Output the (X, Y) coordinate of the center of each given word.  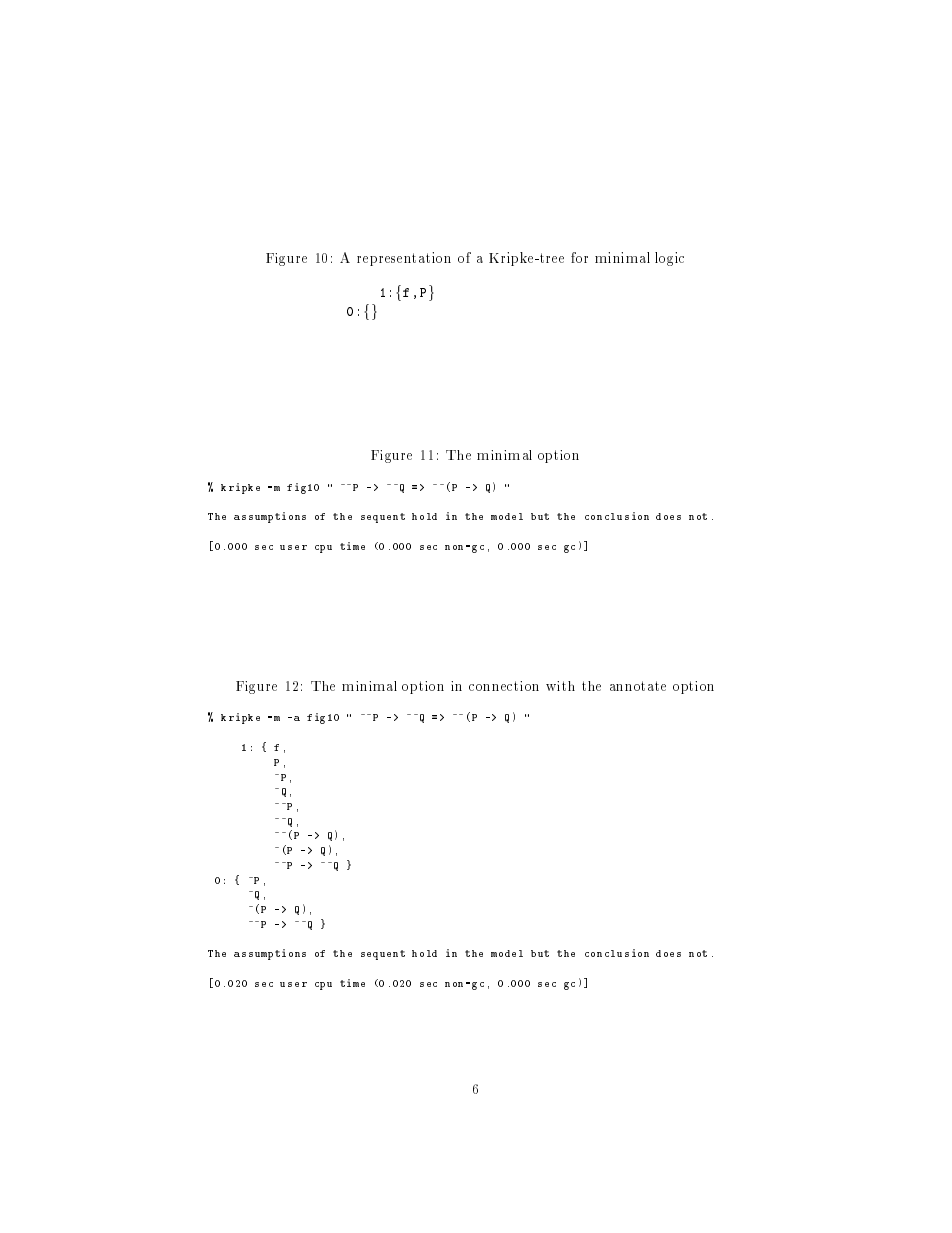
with (560, 686)
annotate (638, 686)
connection (504, 686)
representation (404, 259)
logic (669, 259)
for (579, 257)
